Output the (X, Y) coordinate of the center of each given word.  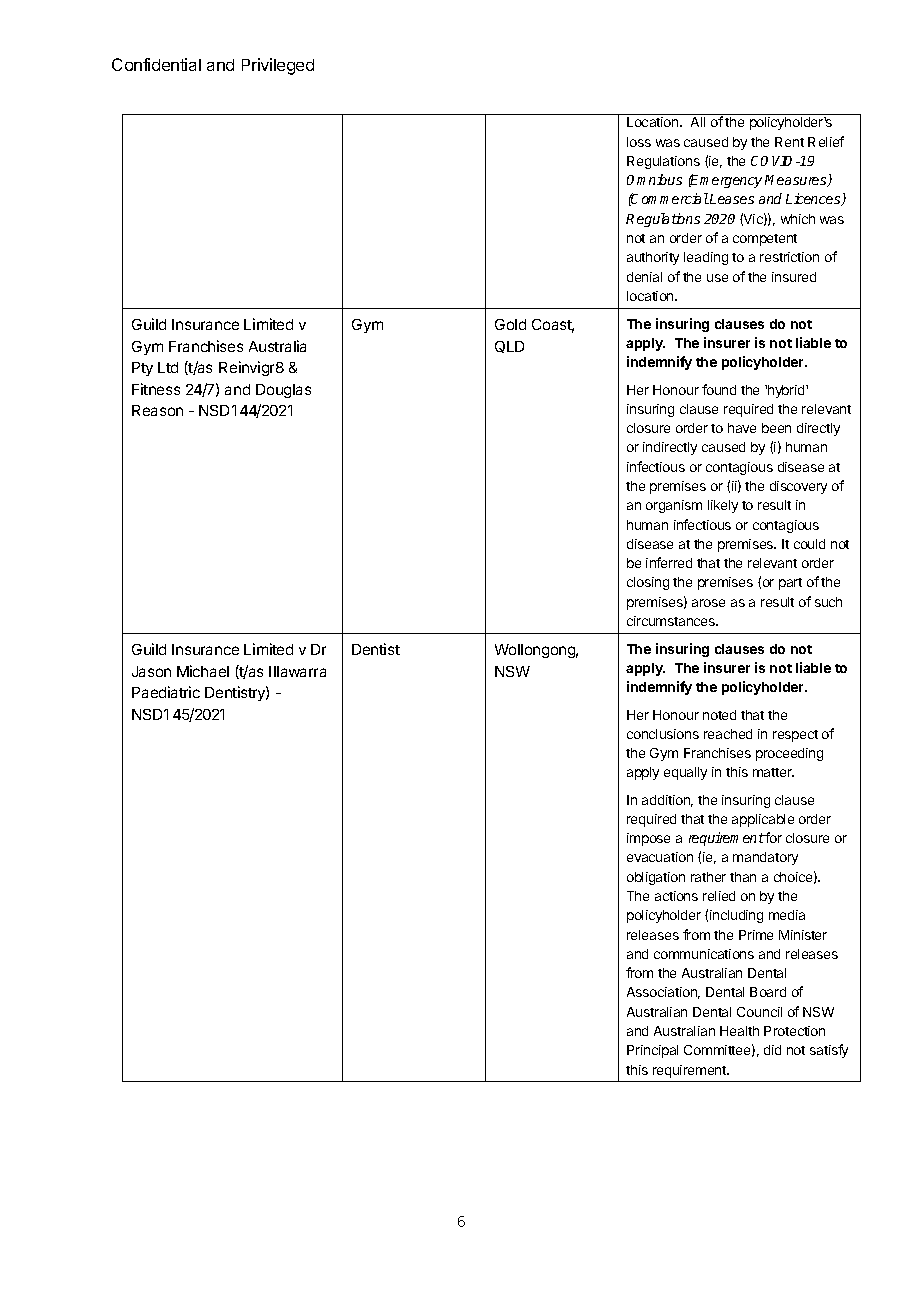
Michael (203, 671)
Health (739, 1031)
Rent (789, 142)
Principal (652, 1051)
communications (704, 954)
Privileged (278, 66)
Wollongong (536, 651)
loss (639, 142)
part (790, 584)
